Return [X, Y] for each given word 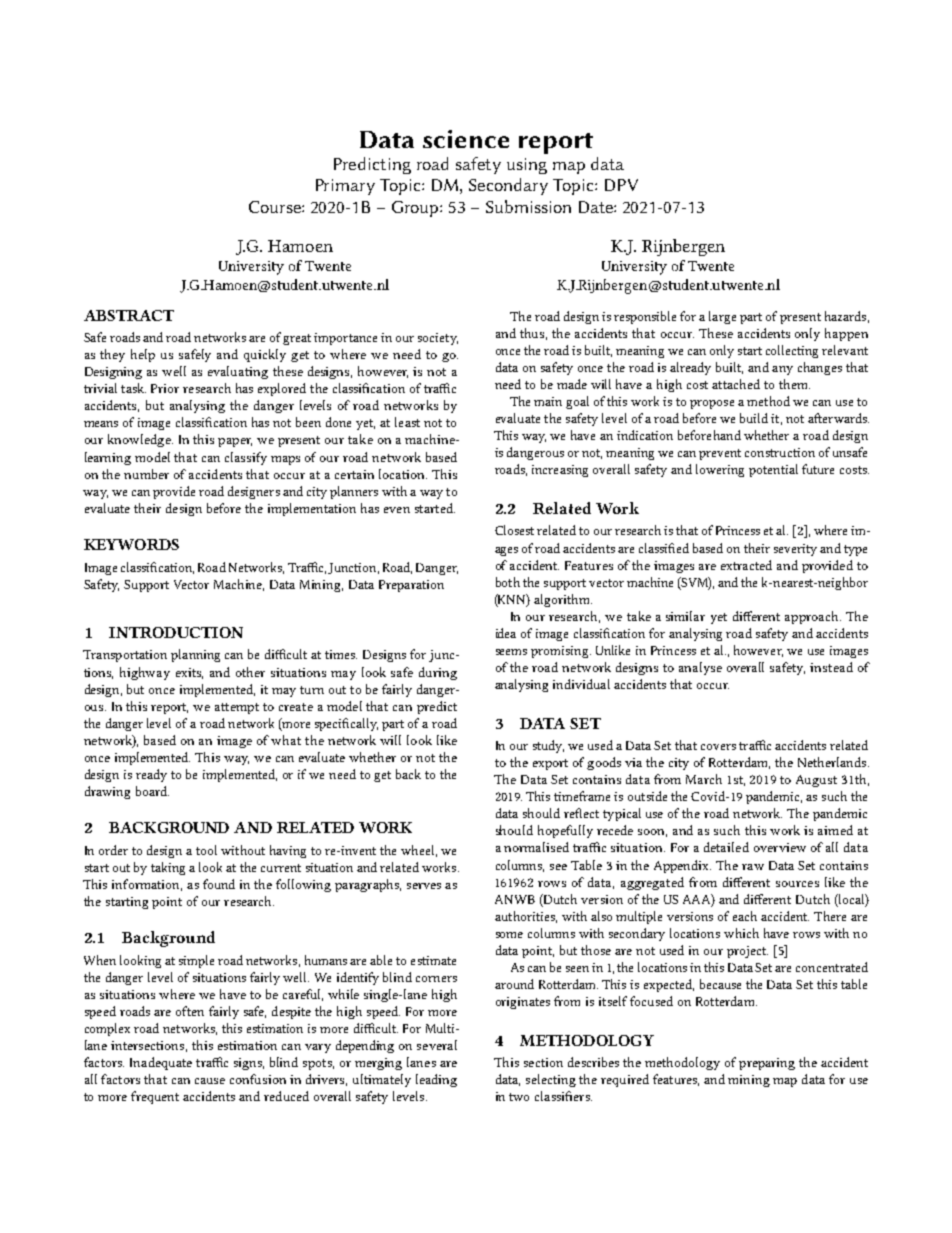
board [152, 791]
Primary [345, 187]
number [146, 474]
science [466, 139]
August [816, 781]
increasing [560, 471]
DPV [621, 185]
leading [436, 1080]
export [550, 764]
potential [773, 470]
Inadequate [161, 1063]
